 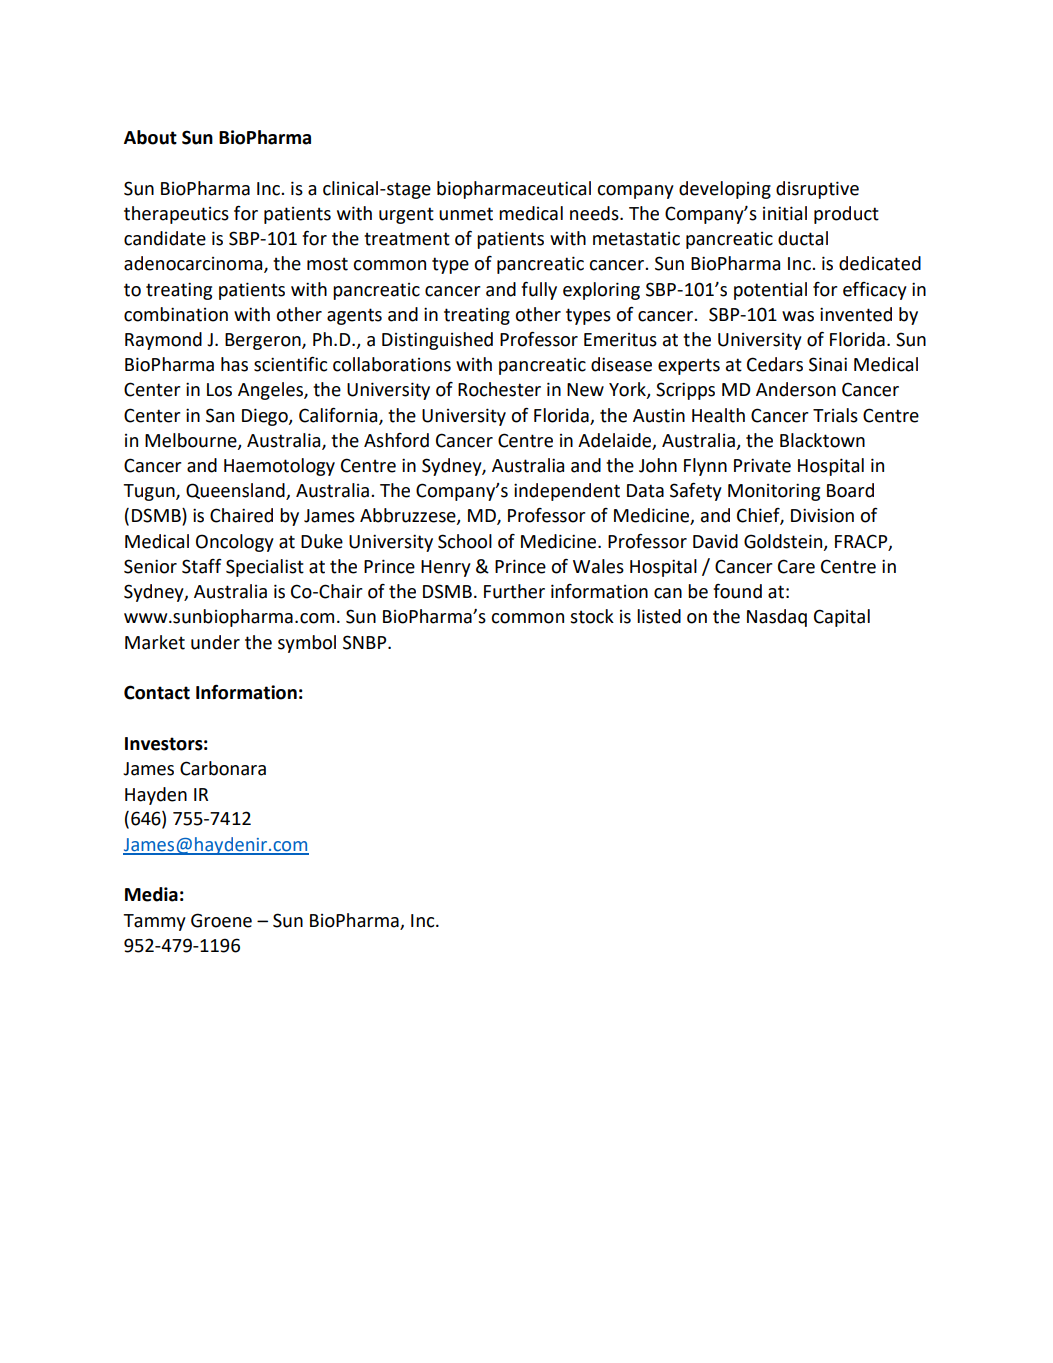 What do you see at coordinates (154, 922) in the page?
I see `Tammy` at bounding box center [154, 922].
